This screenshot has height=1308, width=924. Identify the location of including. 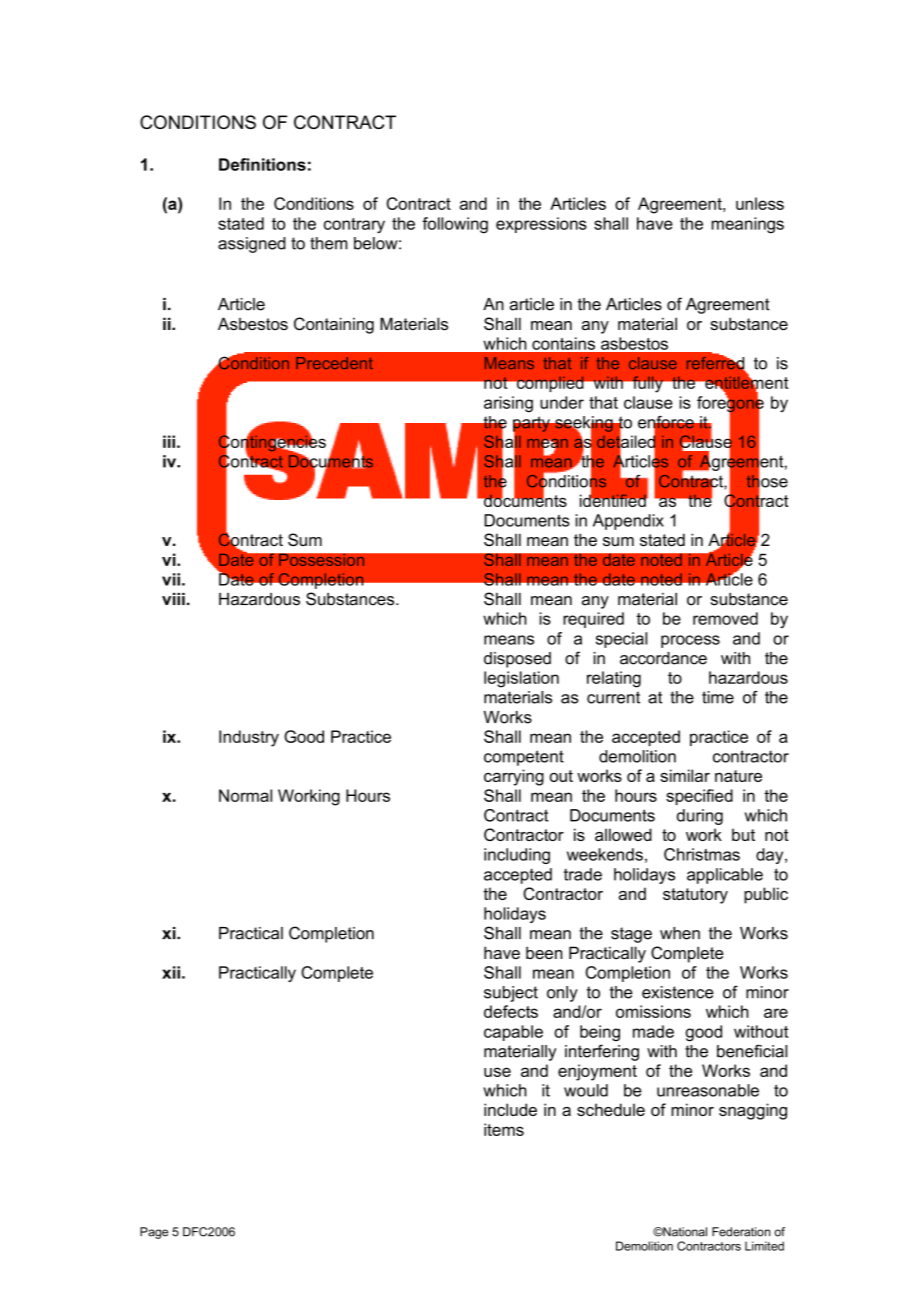
(517, 856).
